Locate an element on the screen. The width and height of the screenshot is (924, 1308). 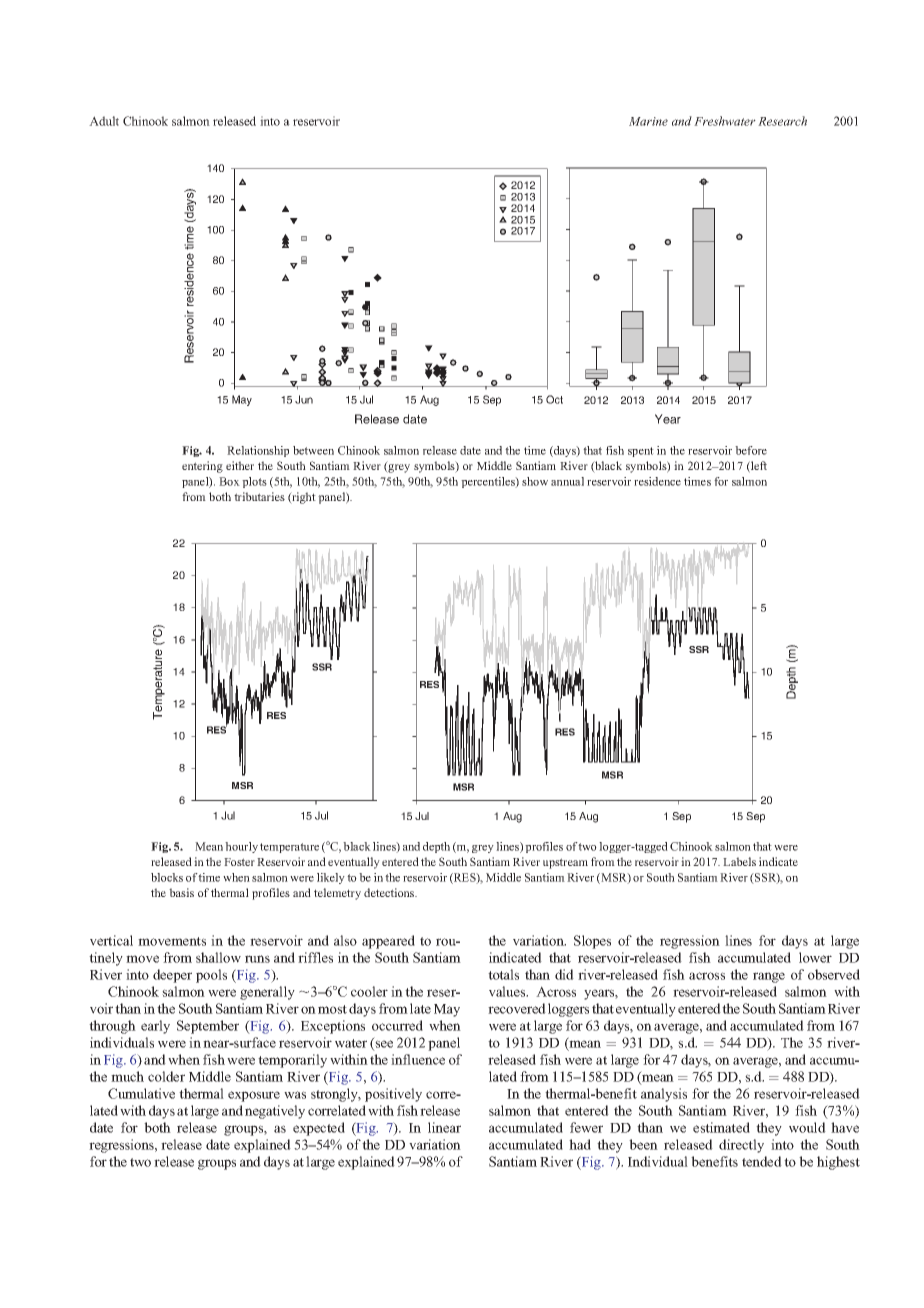
basis is located at coordinates (181, 892).
